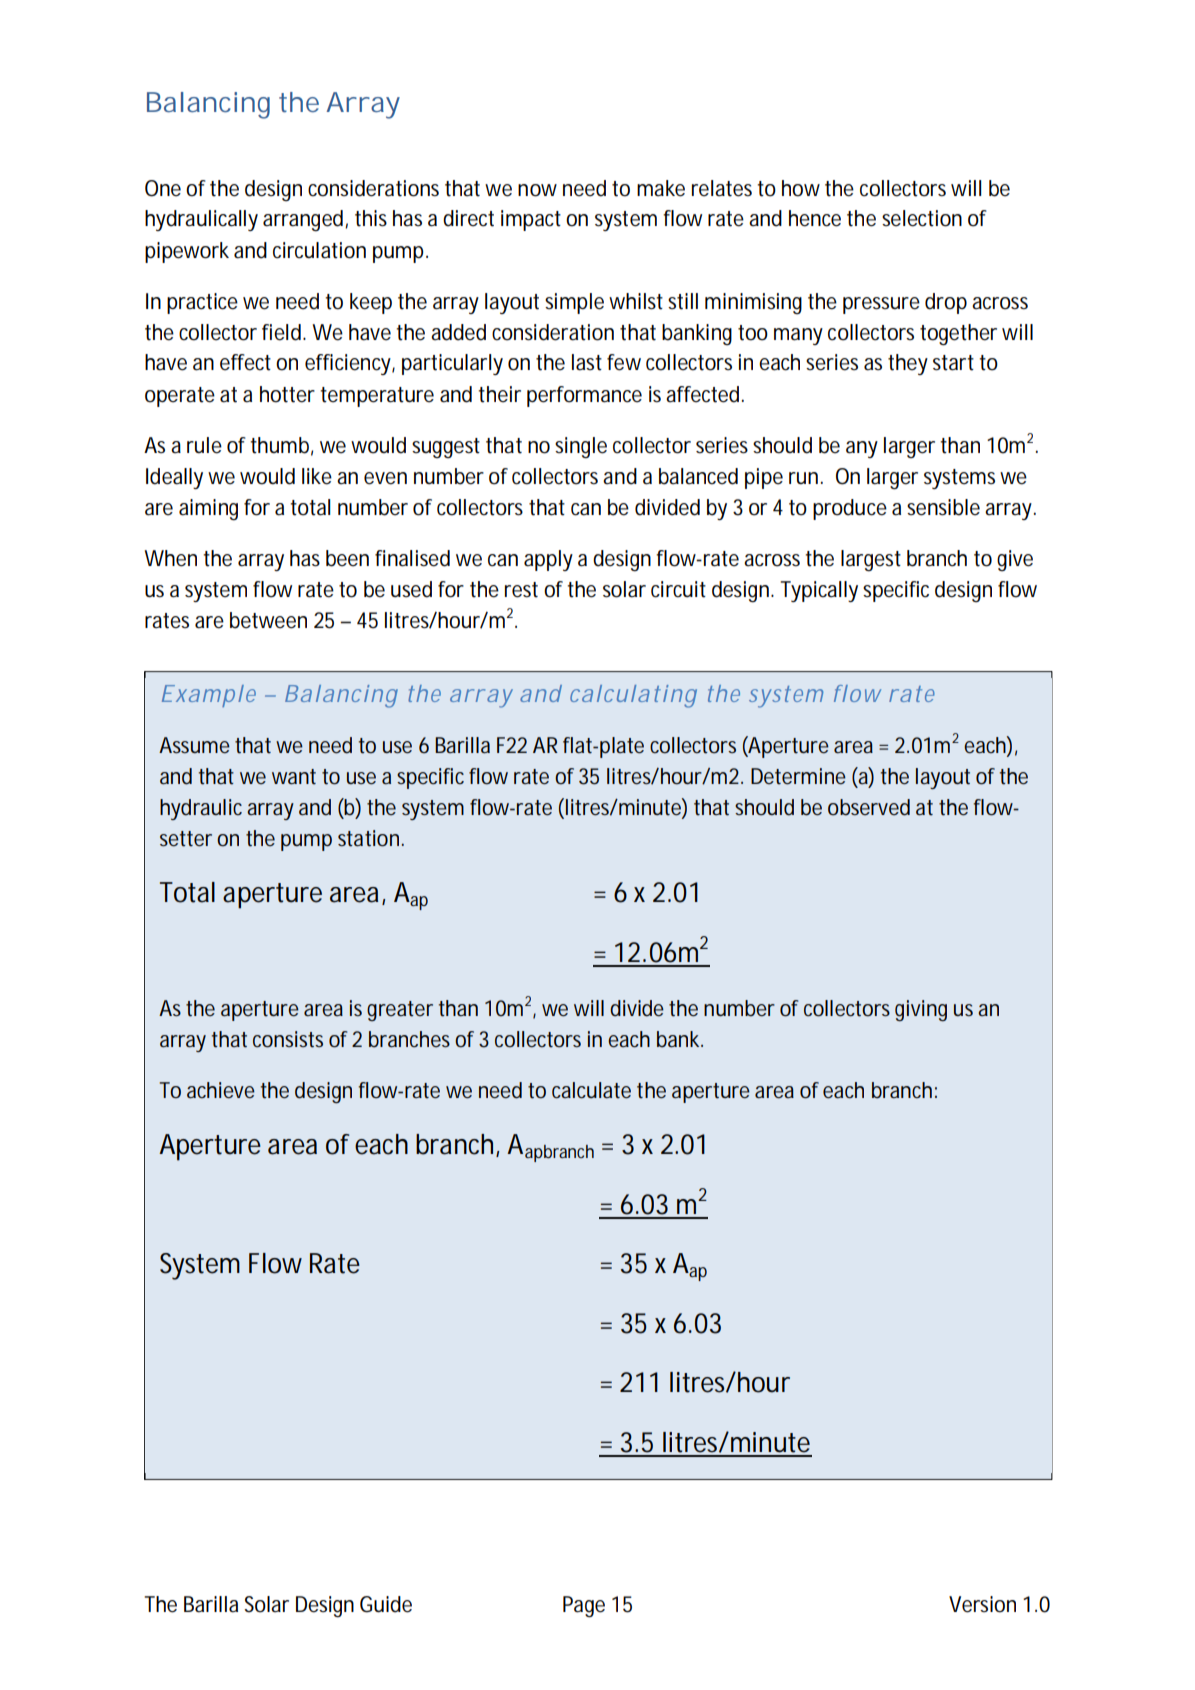 Image resolution: width=1195 pixels, height=1690 pixels. Describe the element at coordinates (221, 1090) in the screenshot. I see `achieve` at that location.
